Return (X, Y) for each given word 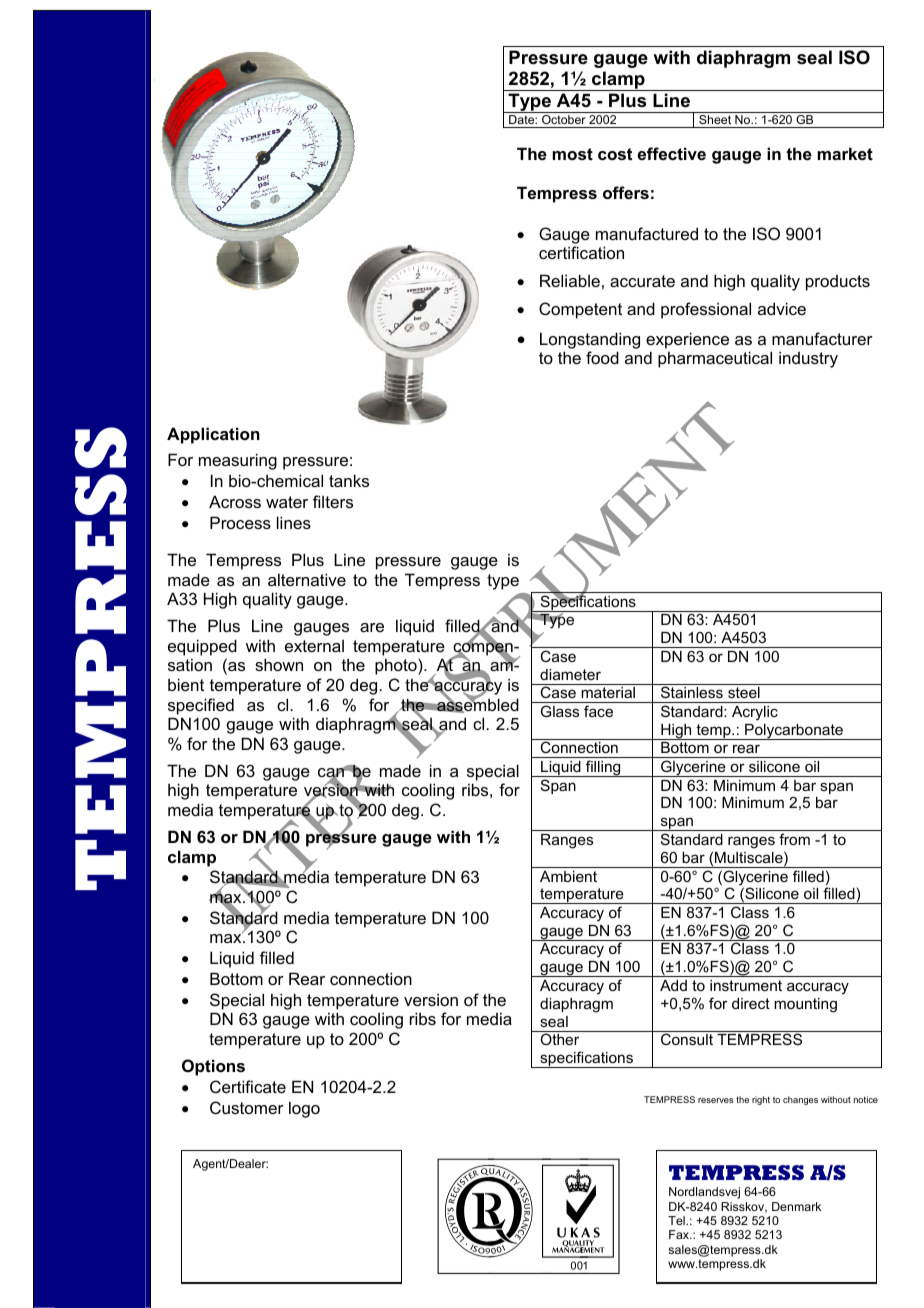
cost (615, 154)
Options (213, 1067)
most (572, 154)
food (602, 357)
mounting (805, 1005)
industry (808, 359)
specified (201, 706)
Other (559, 1039)
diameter (570, 674)
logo (304, 1109)
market (845, 153)
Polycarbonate (794, 732)
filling (603, 768)
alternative (307, 579)
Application (213, 435)
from (794, 839)
